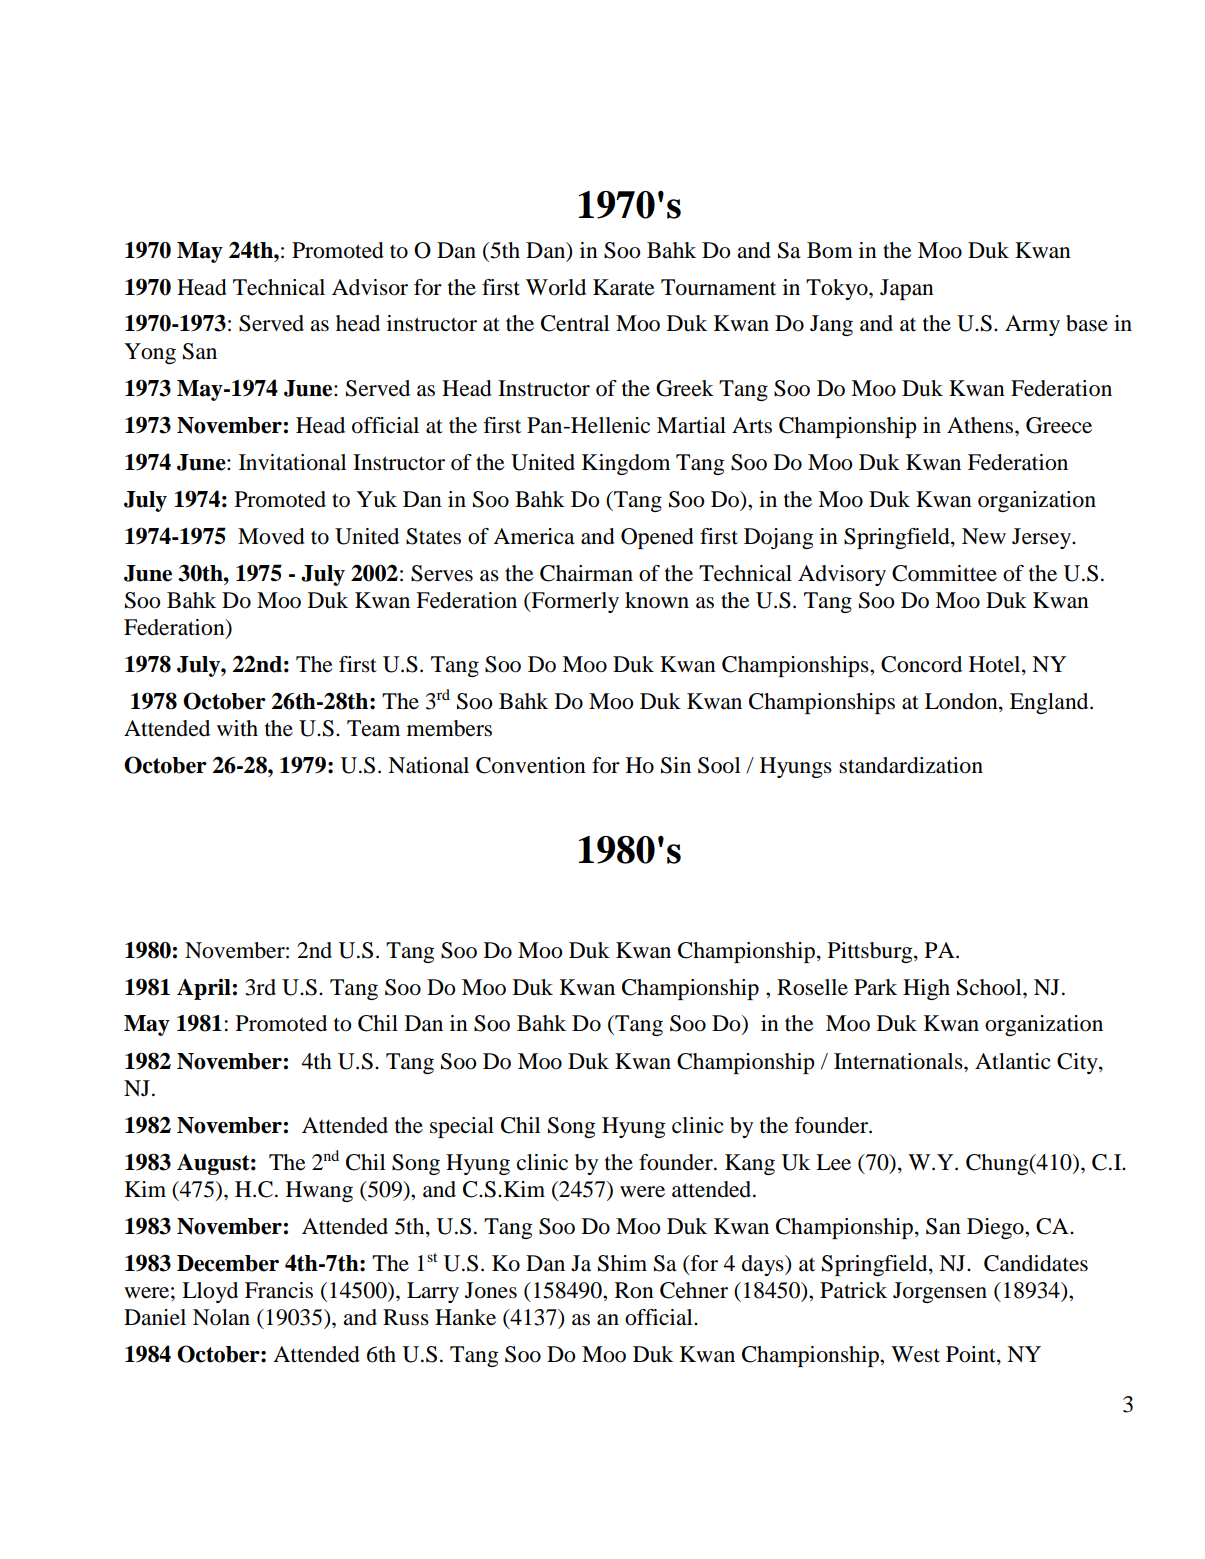 The image size is (1205, 1559). What do you see at coordinates (634, 1290) in the document?
I see `Ron` at bounding box center [634, 1290].
